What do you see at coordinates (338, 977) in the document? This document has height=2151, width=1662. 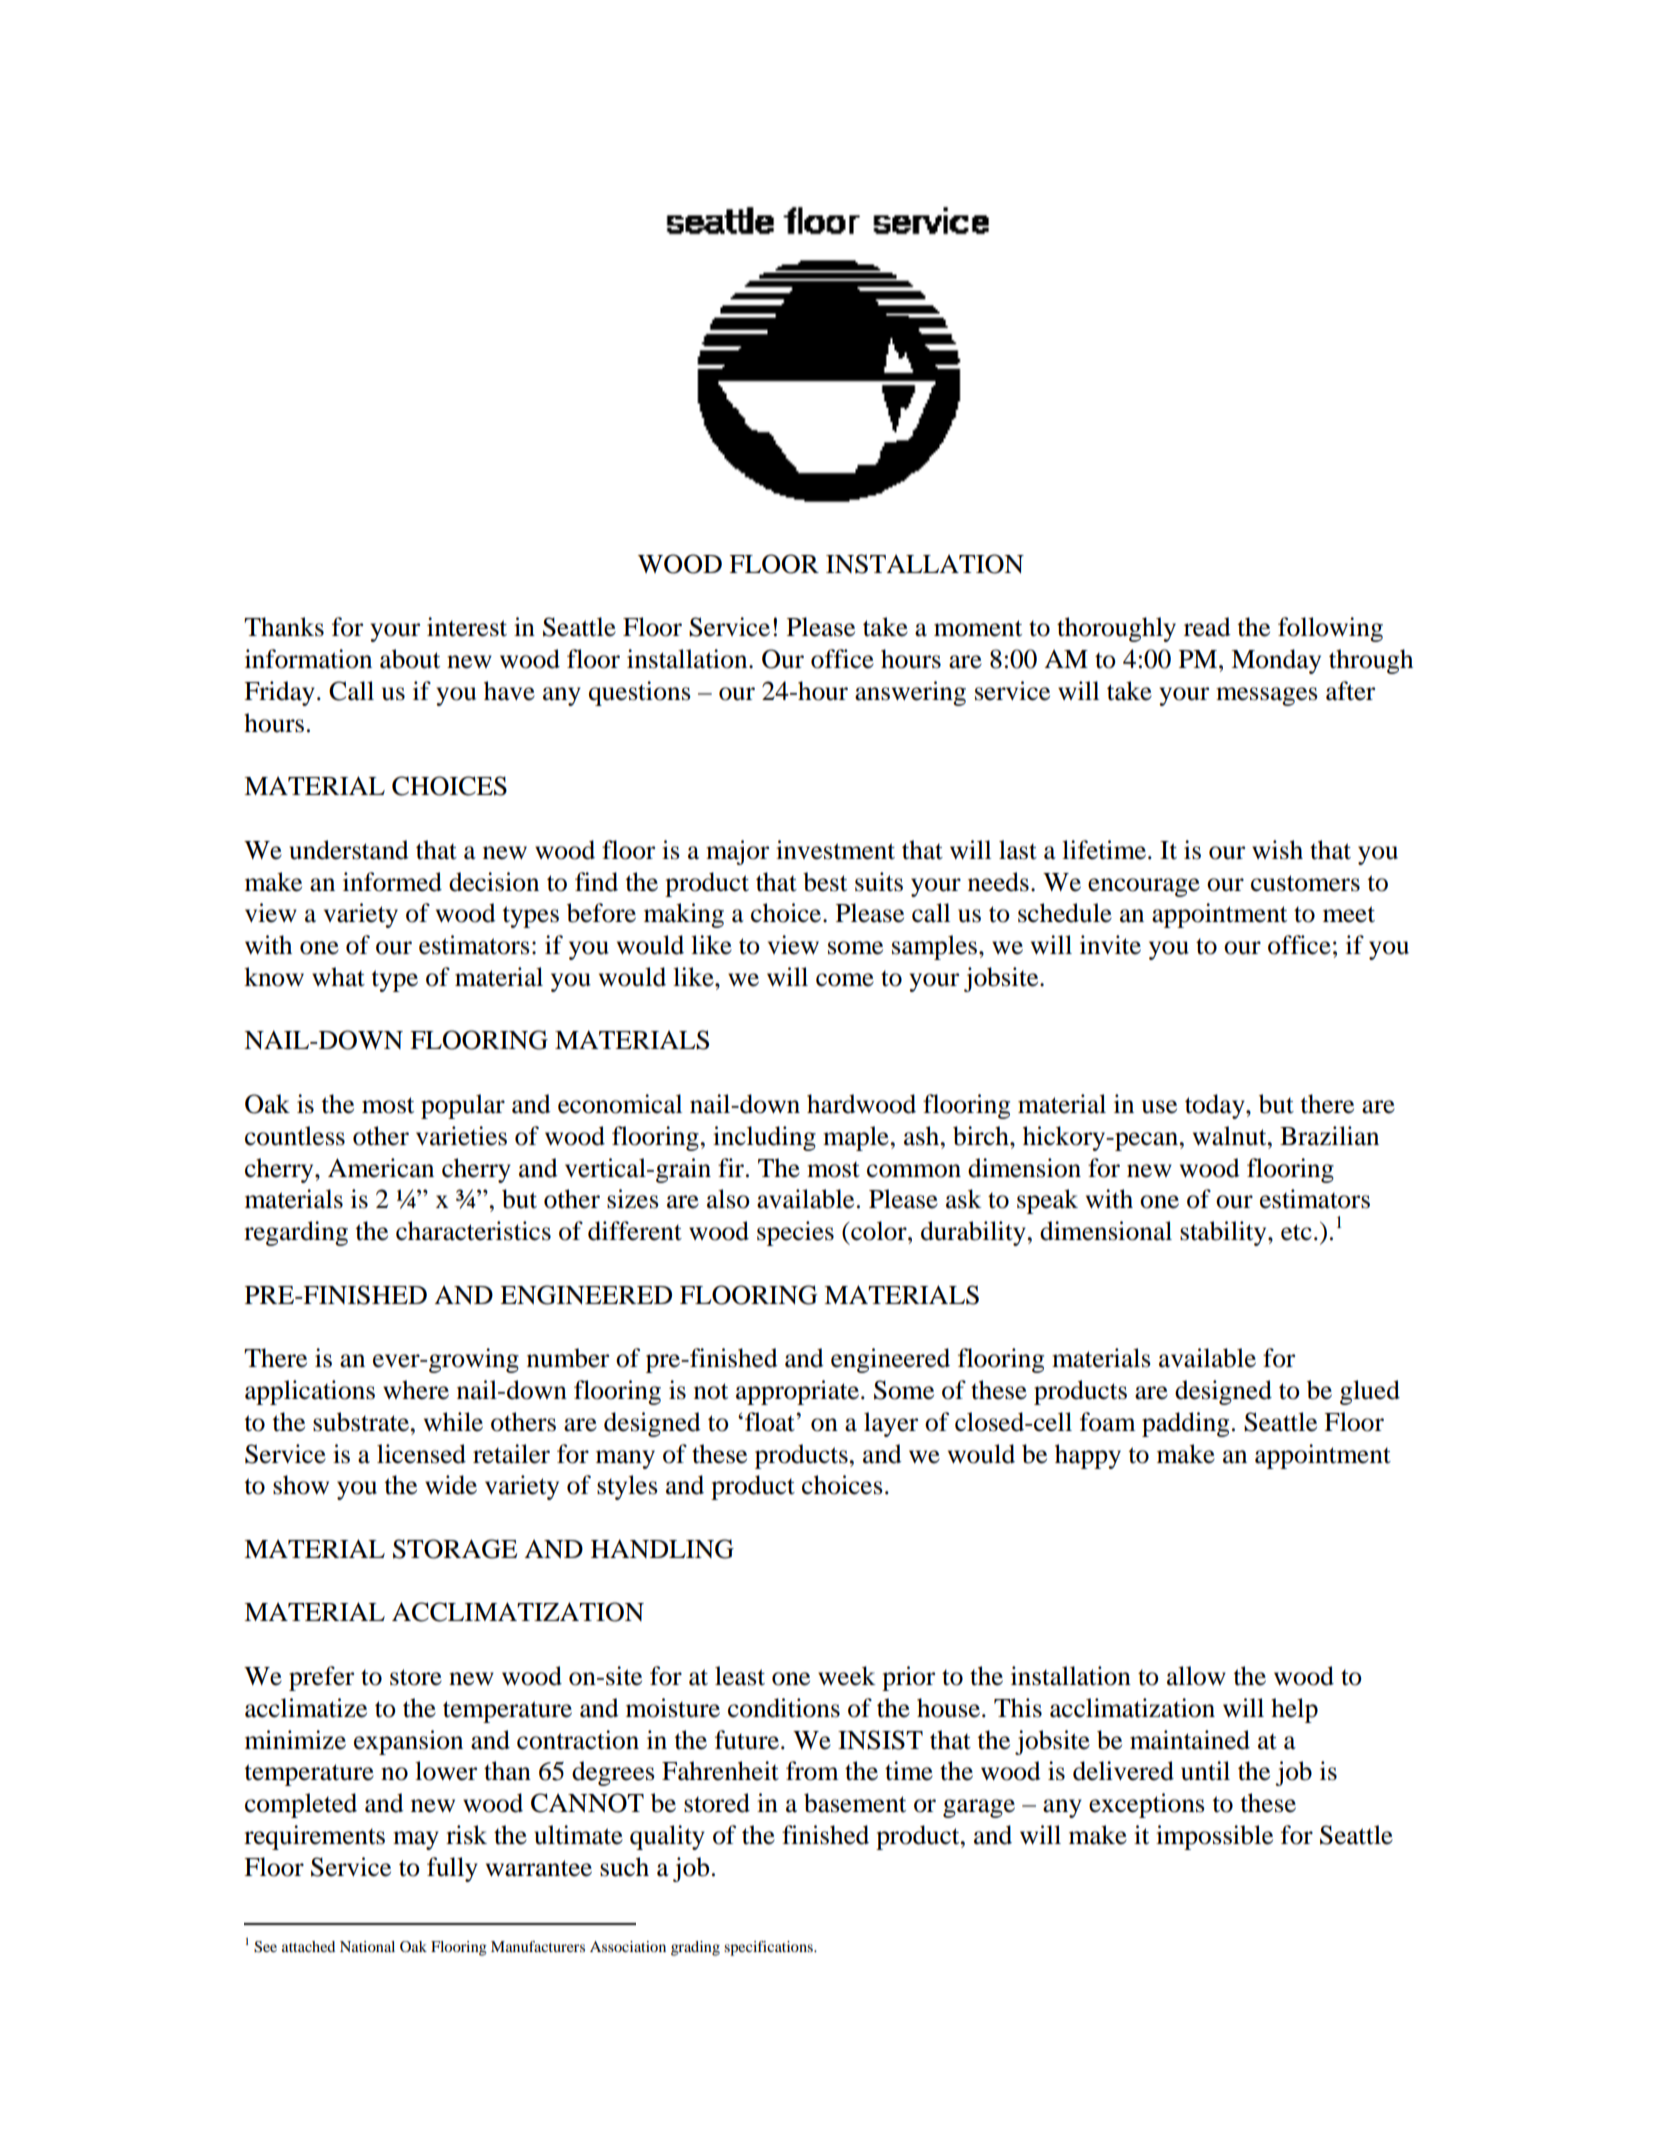 I see `what` at bounding box center [338, 977].
